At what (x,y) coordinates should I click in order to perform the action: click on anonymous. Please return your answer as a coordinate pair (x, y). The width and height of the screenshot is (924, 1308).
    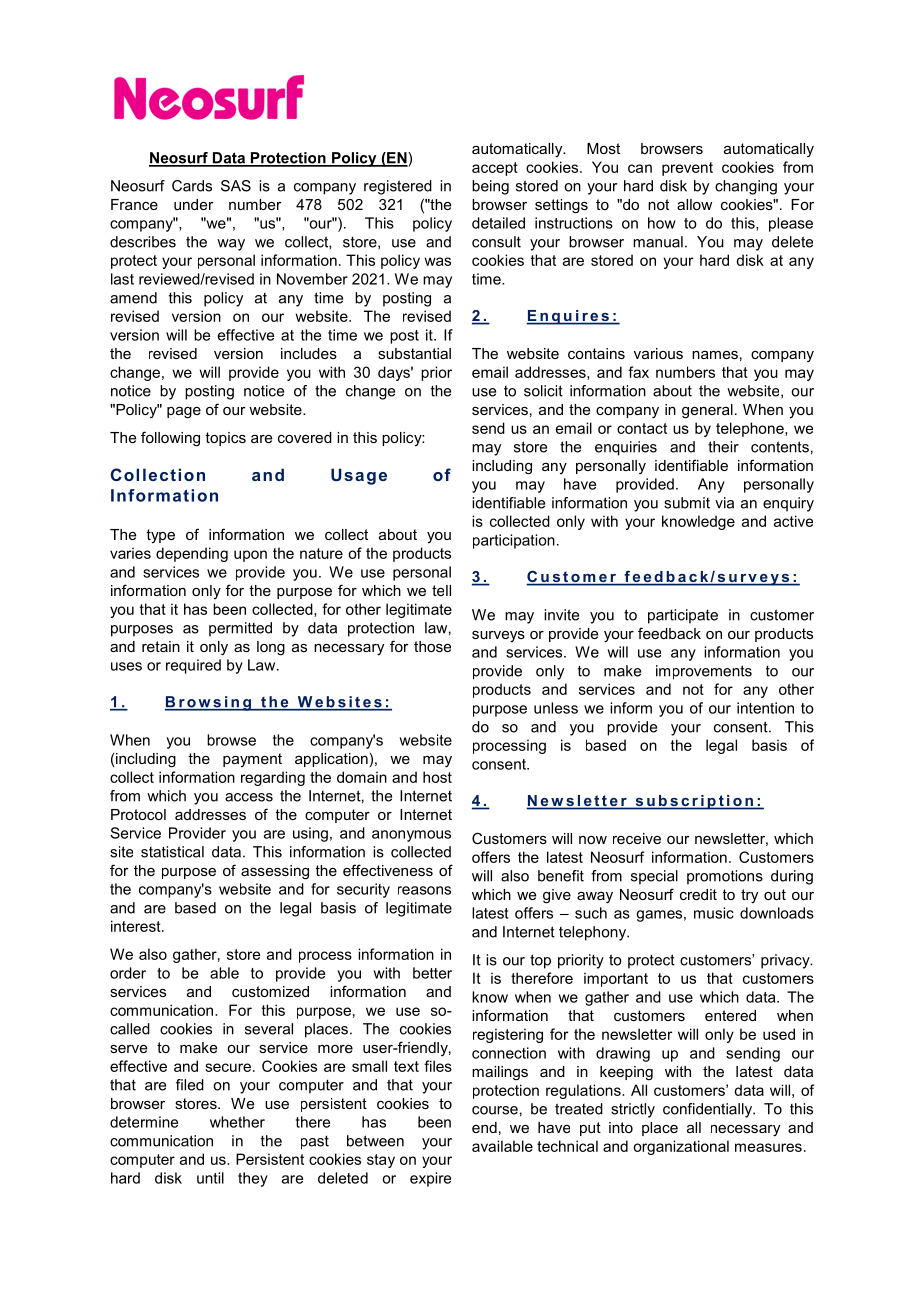
    Looking at the image, I should click on (411, 836).
